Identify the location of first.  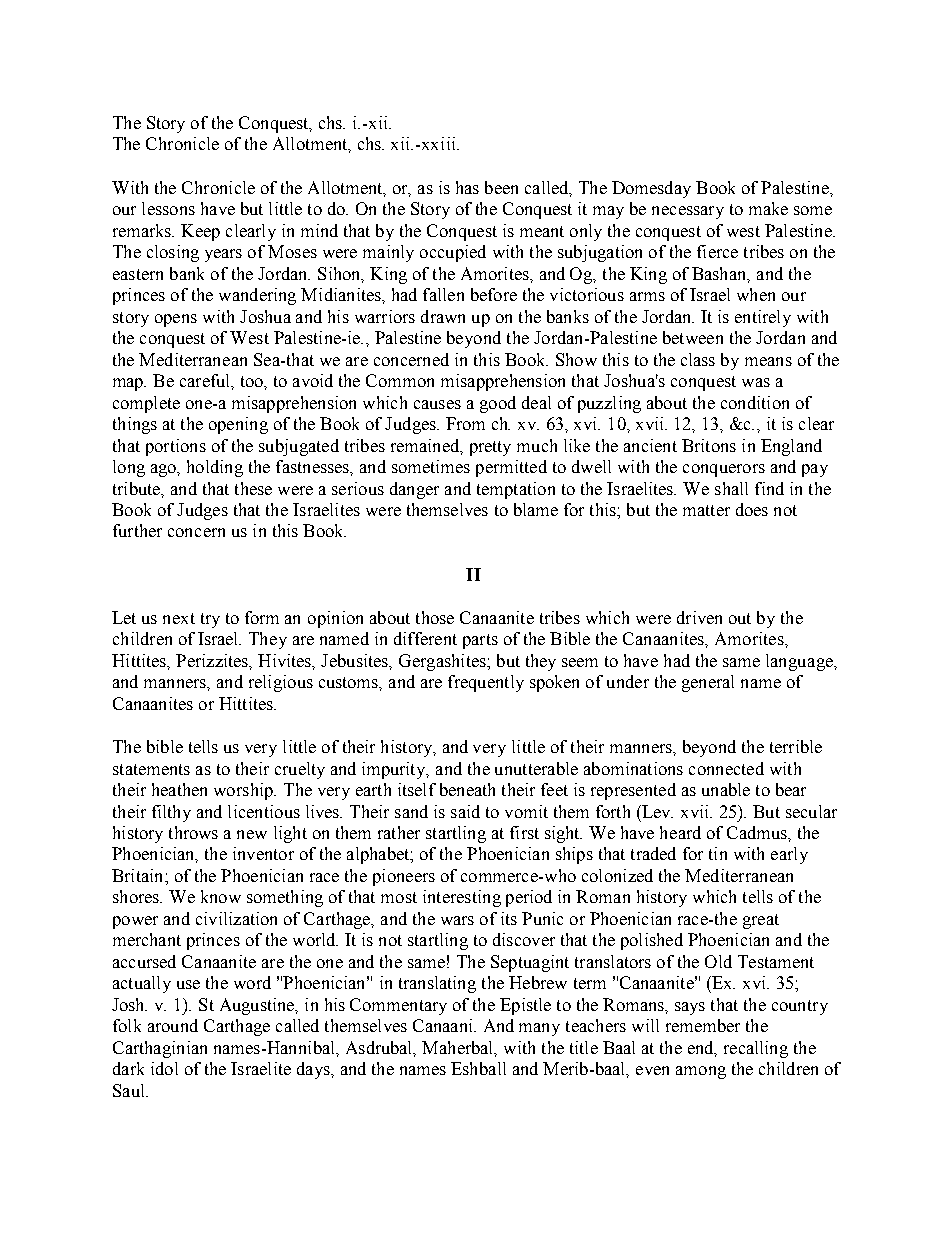
(524, 832).
